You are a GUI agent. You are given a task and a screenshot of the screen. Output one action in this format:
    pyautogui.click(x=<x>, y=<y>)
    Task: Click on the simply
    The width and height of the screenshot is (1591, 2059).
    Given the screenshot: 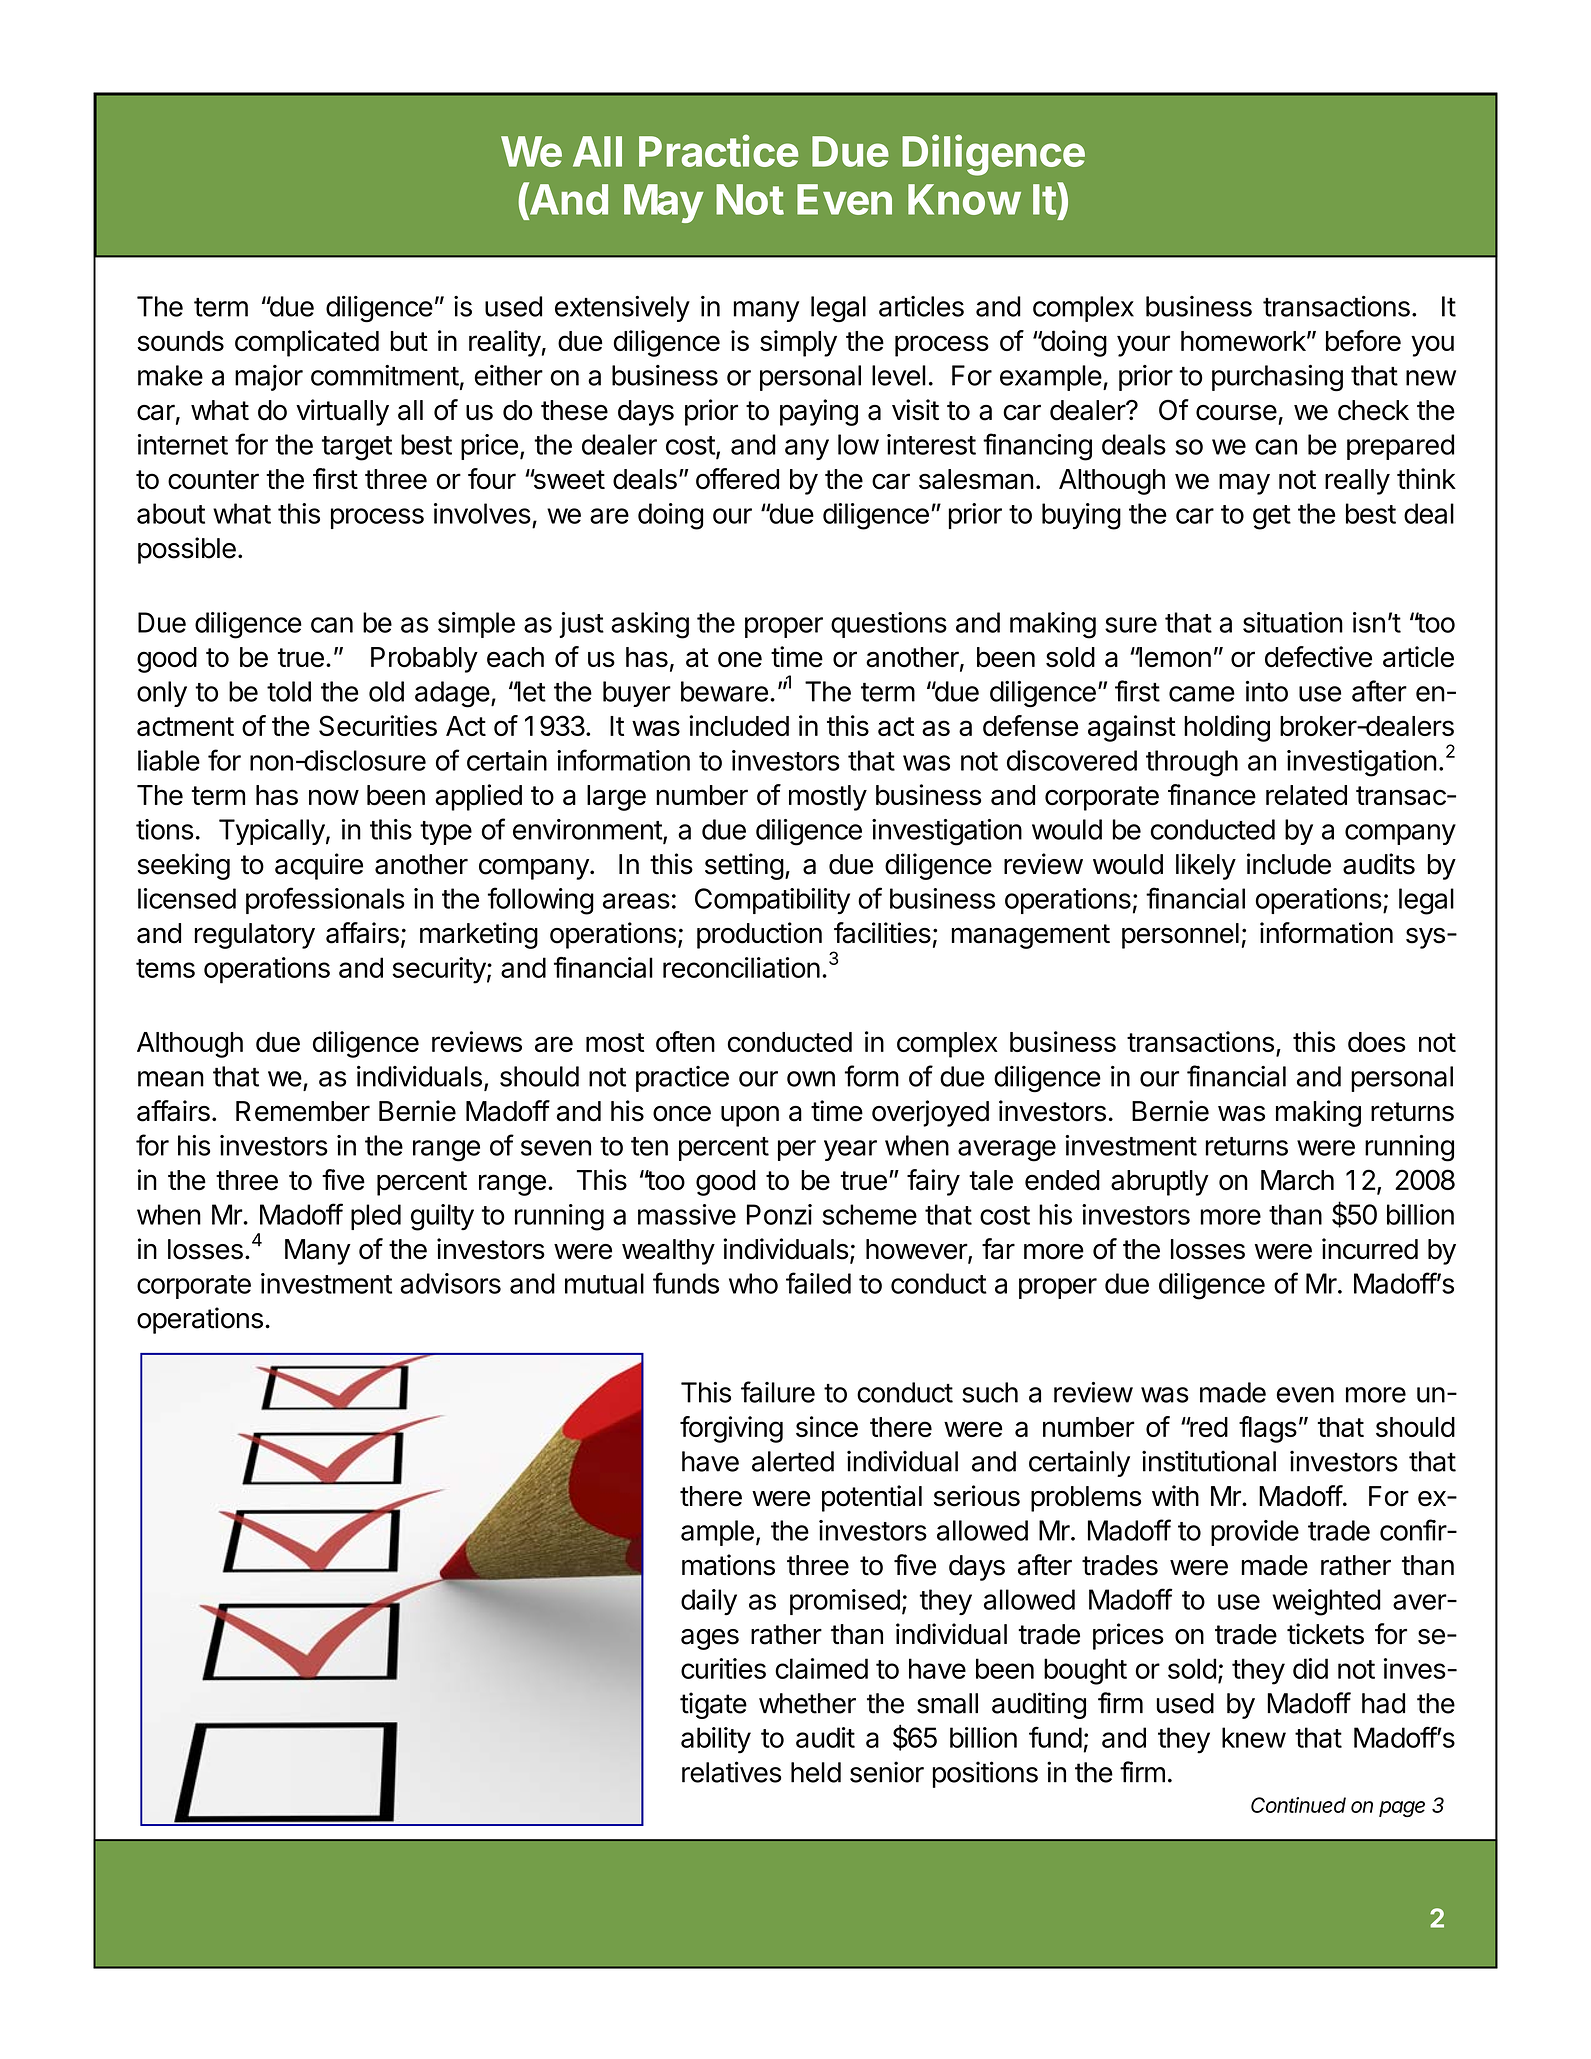 What is the action you would take?
    pyautogui.click(x=798, y=343)
